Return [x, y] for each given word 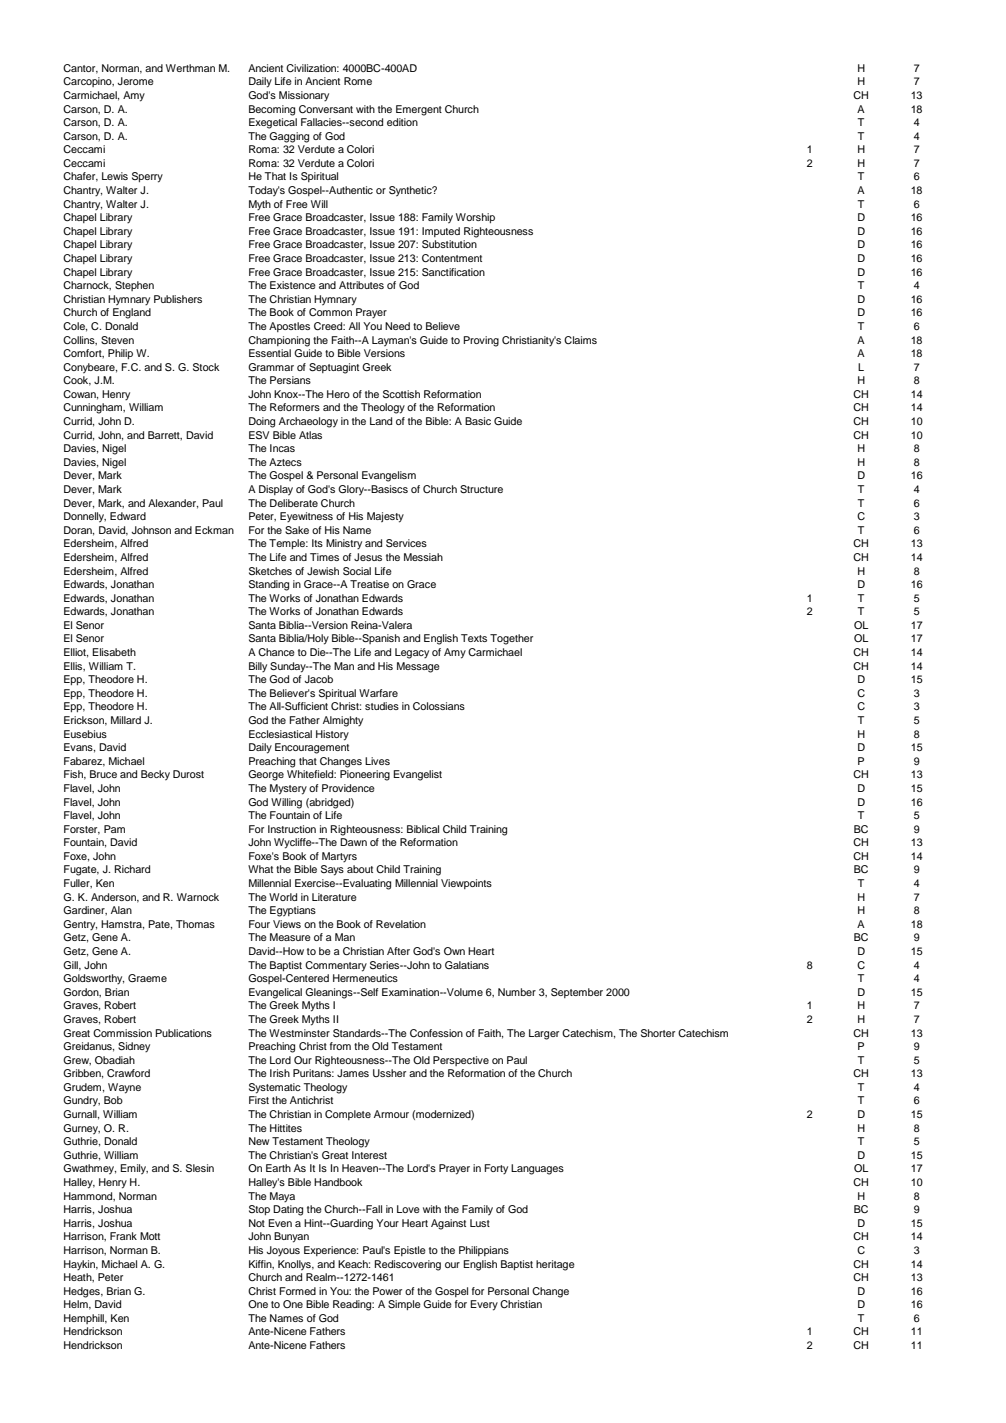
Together [511, 639]
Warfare [378, 693]
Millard [126, 720]
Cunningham [94, 408]
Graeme [147, 978]
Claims [580, 340]
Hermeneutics [365, 978]
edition [402, 122]
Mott [150, 1236]
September [577, 993]
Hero [338, 394]
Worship [475, 218]
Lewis [115, 176]
